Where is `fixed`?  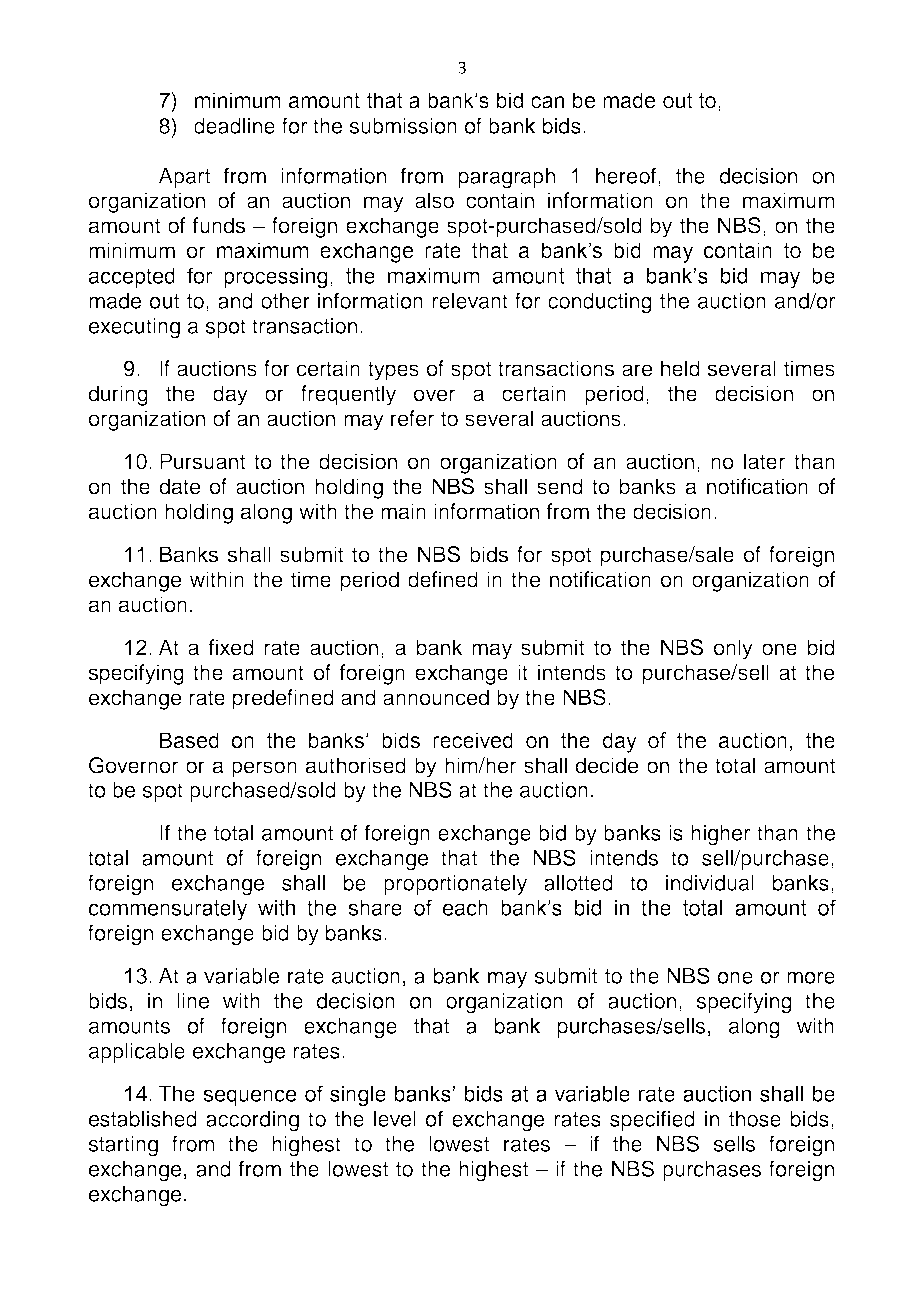 fixed is located at coordinates (231, 647).
